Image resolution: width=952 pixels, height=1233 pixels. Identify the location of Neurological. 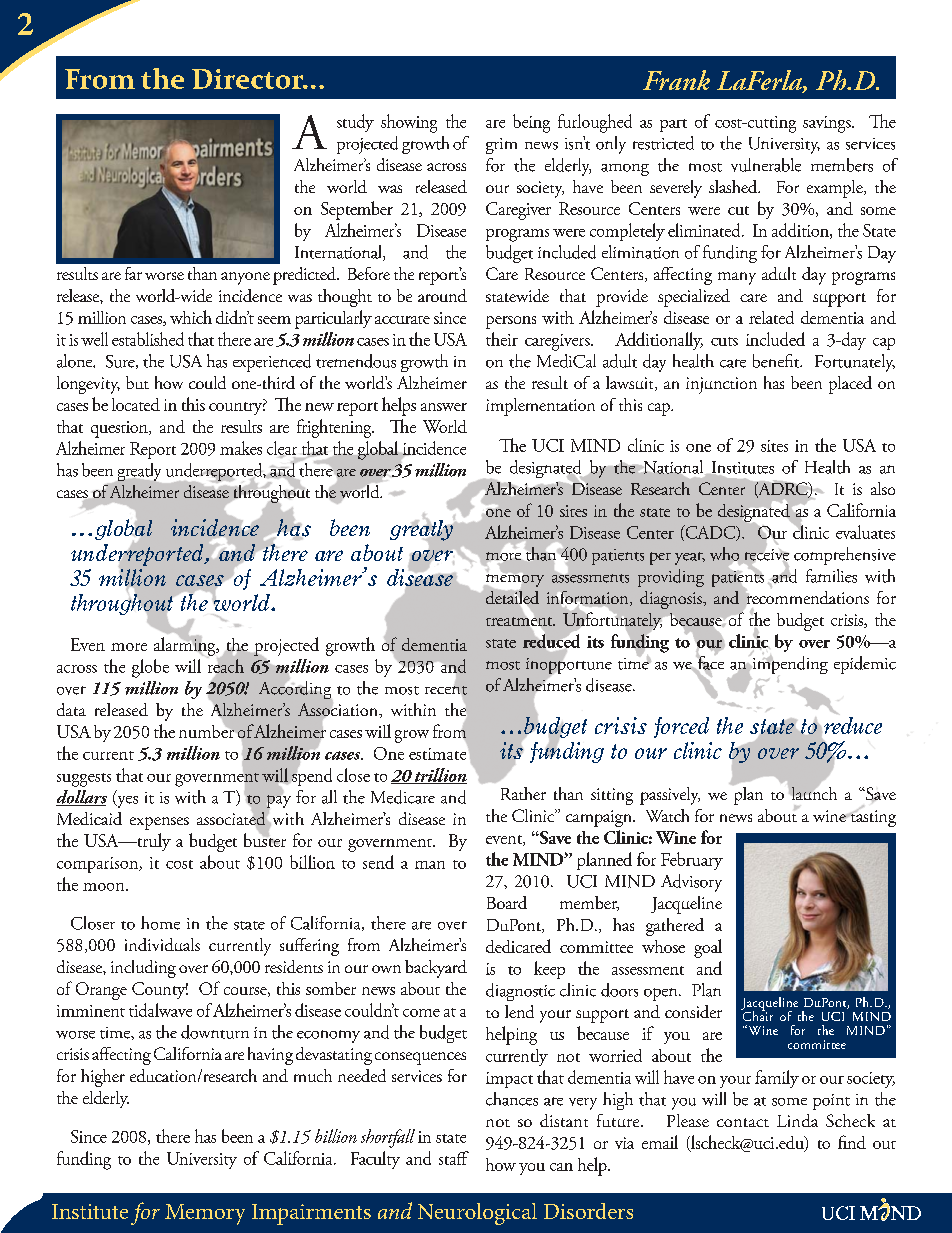
(477, 1214).
